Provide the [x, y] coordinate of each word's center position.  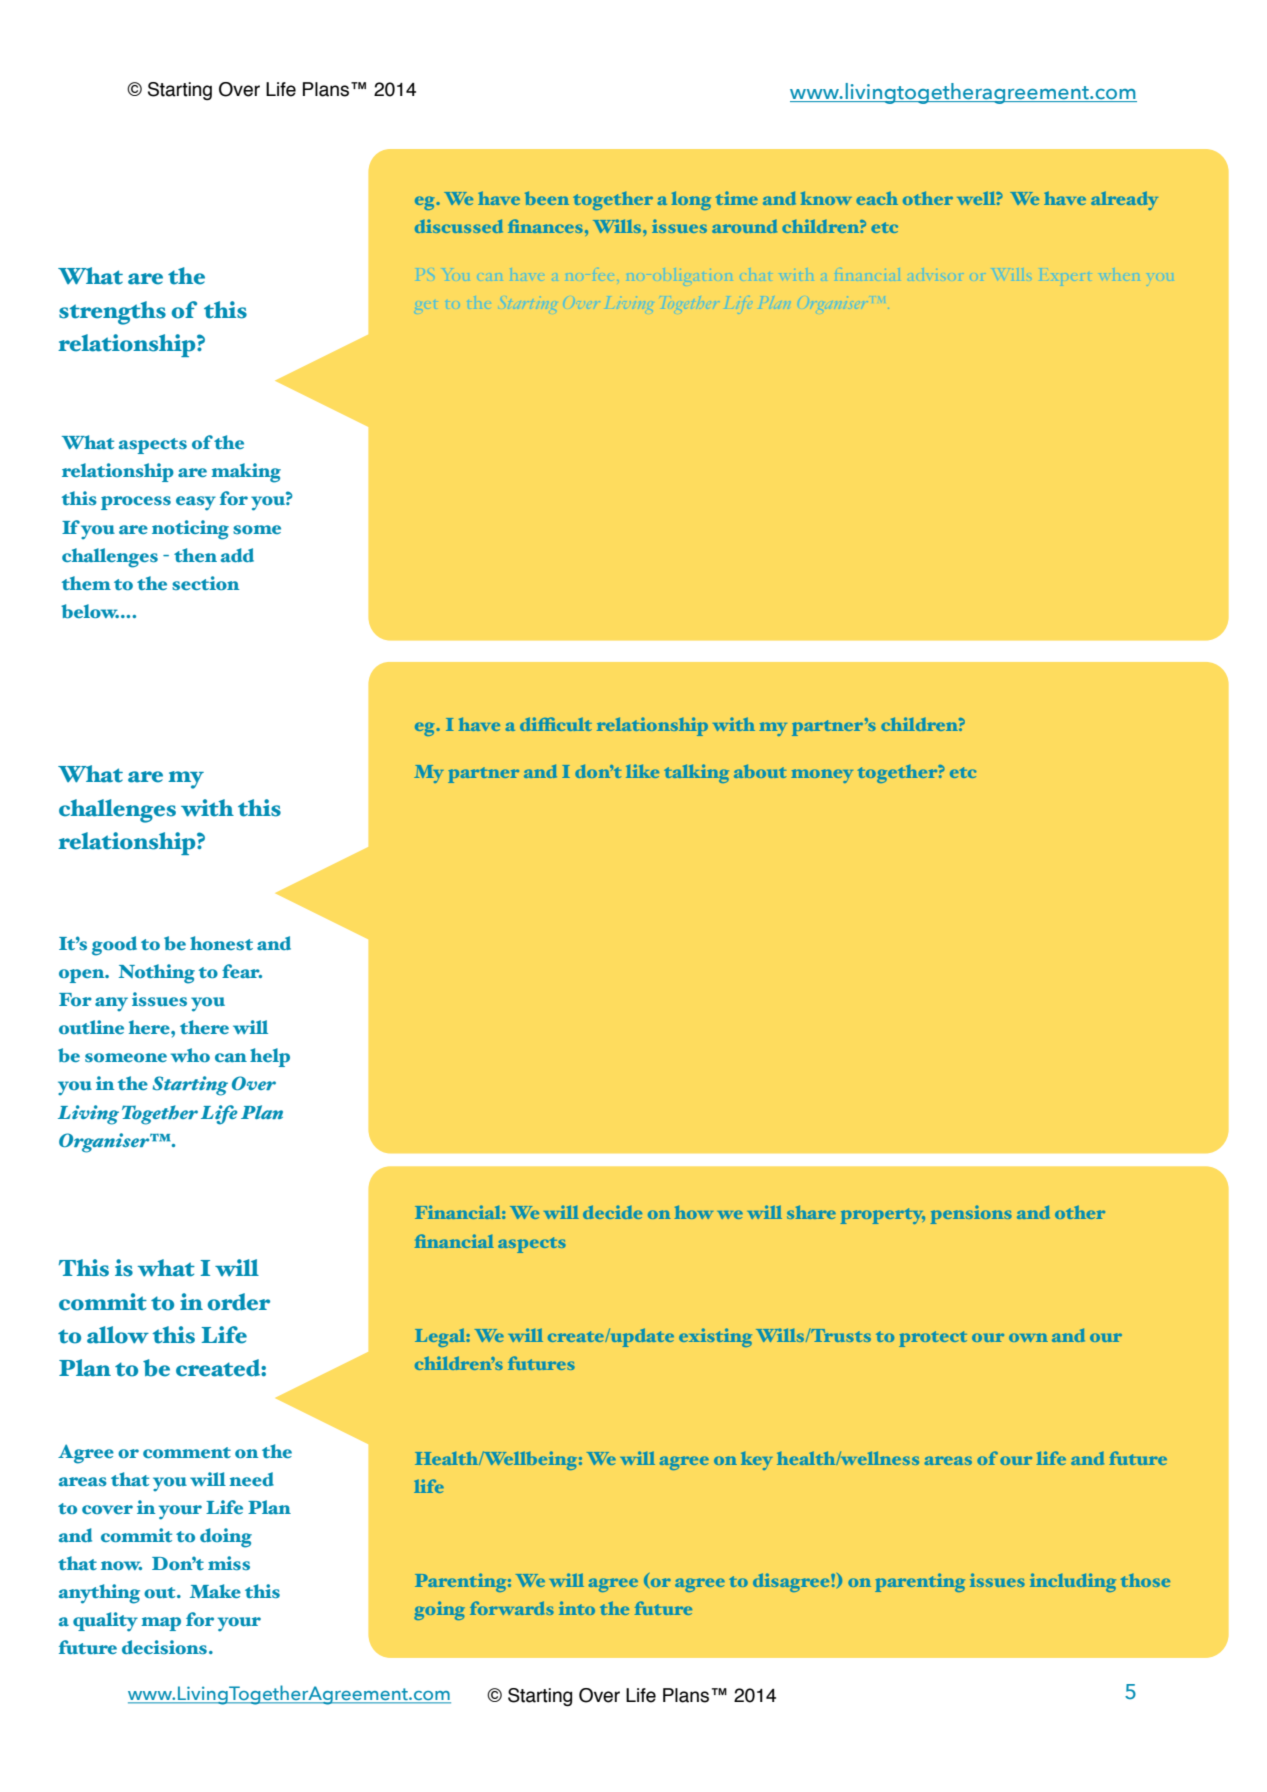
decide [612, 1212]
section [205, 583]
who [190, 1055]
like [642, 771]
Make [215, 1591]
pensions [971, 1214]
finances [545, 226]
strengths [112, 313]
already [1124, 200]
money [822, 776]
